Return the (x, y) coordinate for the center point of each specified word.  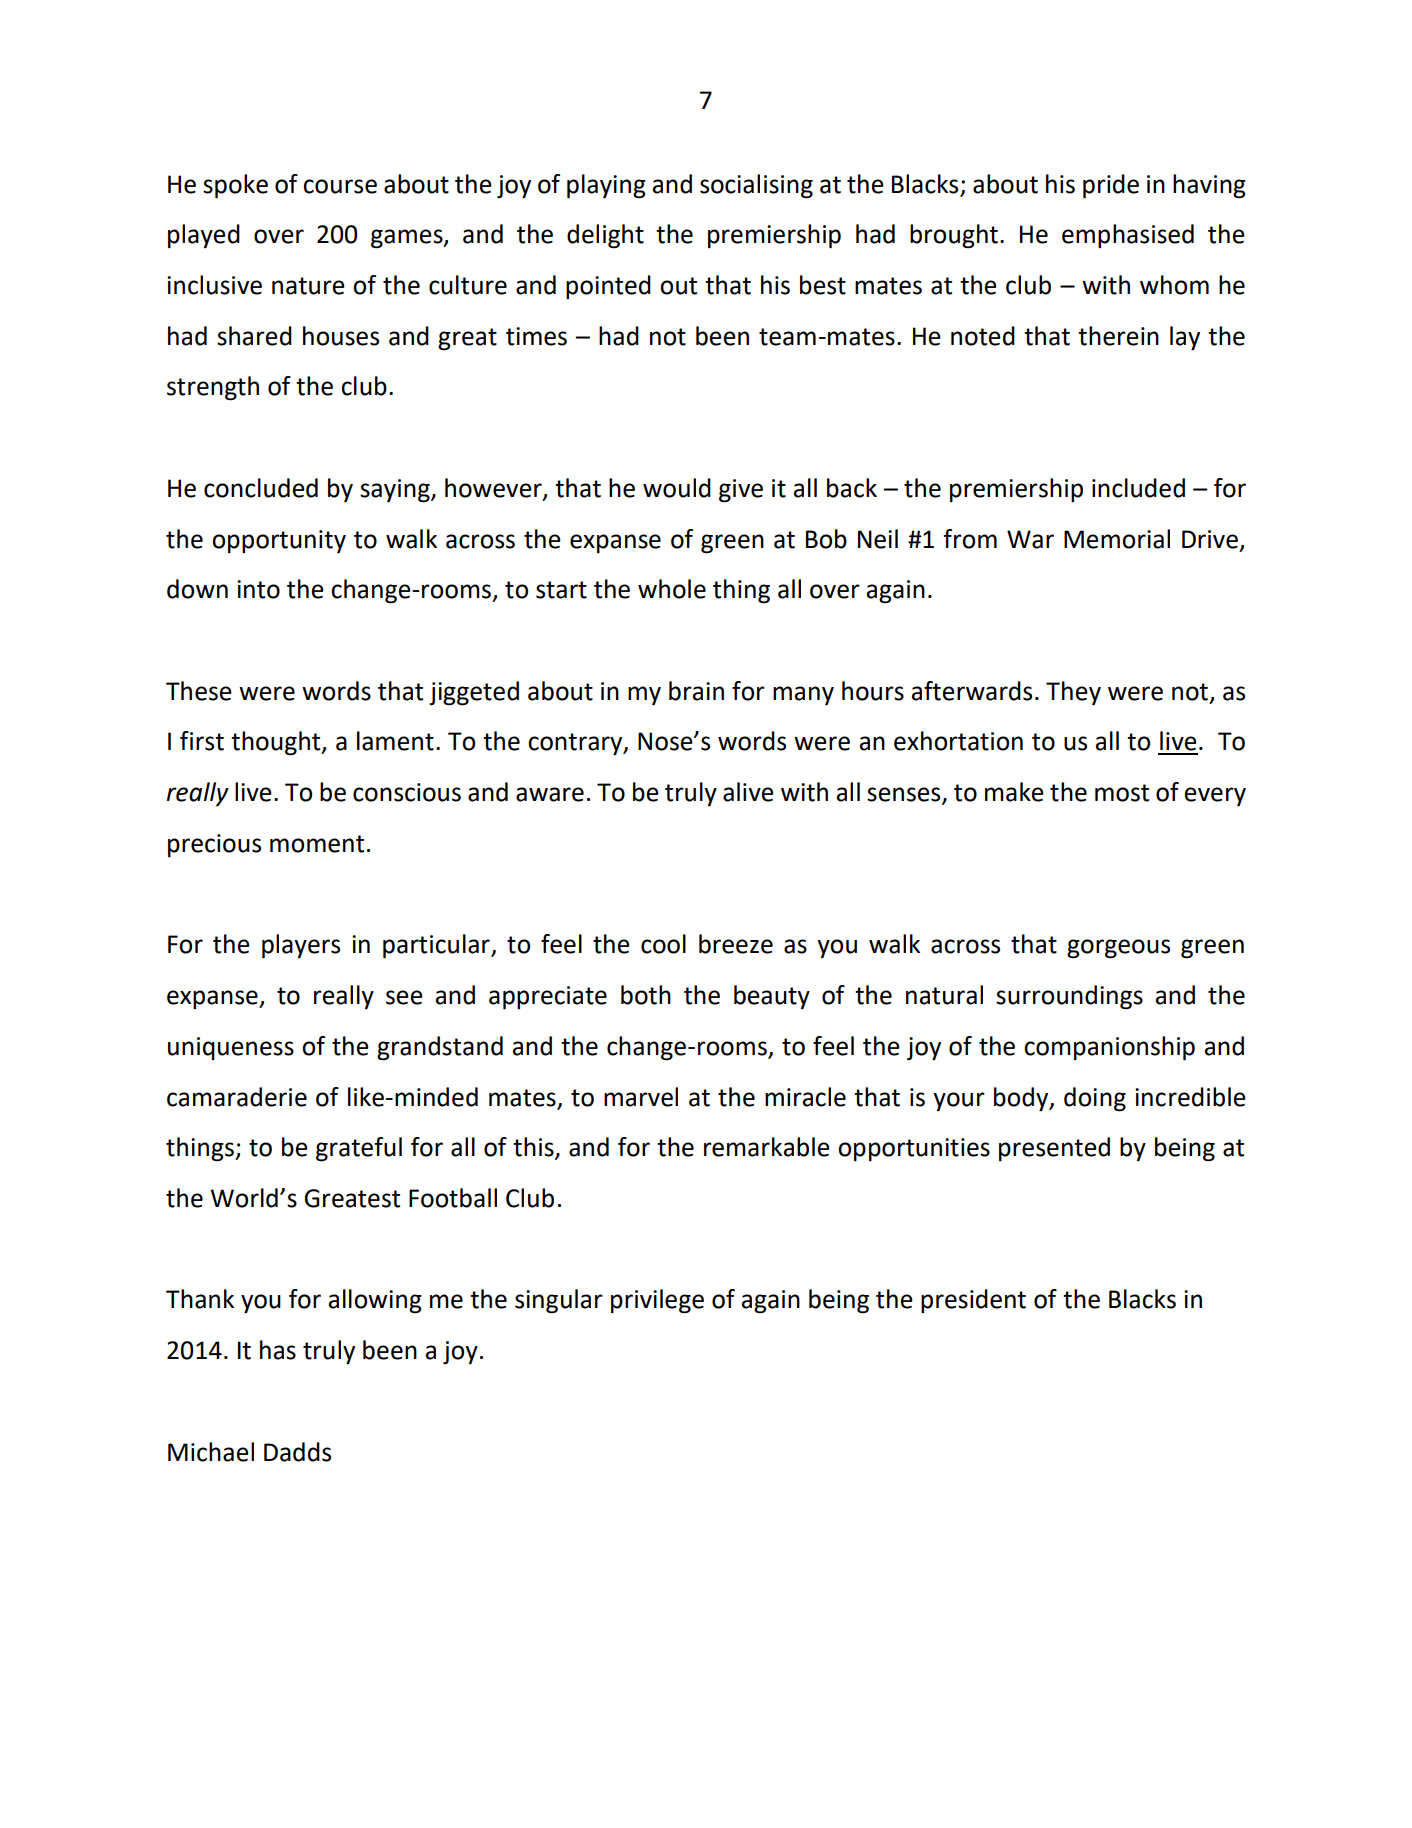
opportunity (279, 542)
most (1122, 793)
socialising (756, 186)
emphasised (1128, 236)
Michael (211, 1452)
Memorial (1117, 539)
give (741, 491)
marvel (641, 1097)
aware (550, 794)
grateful (359, 1149)
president (973, 1301)
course (340, 186)
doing (1095, 1099)
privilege (657, 1301)
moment (317, 844)
